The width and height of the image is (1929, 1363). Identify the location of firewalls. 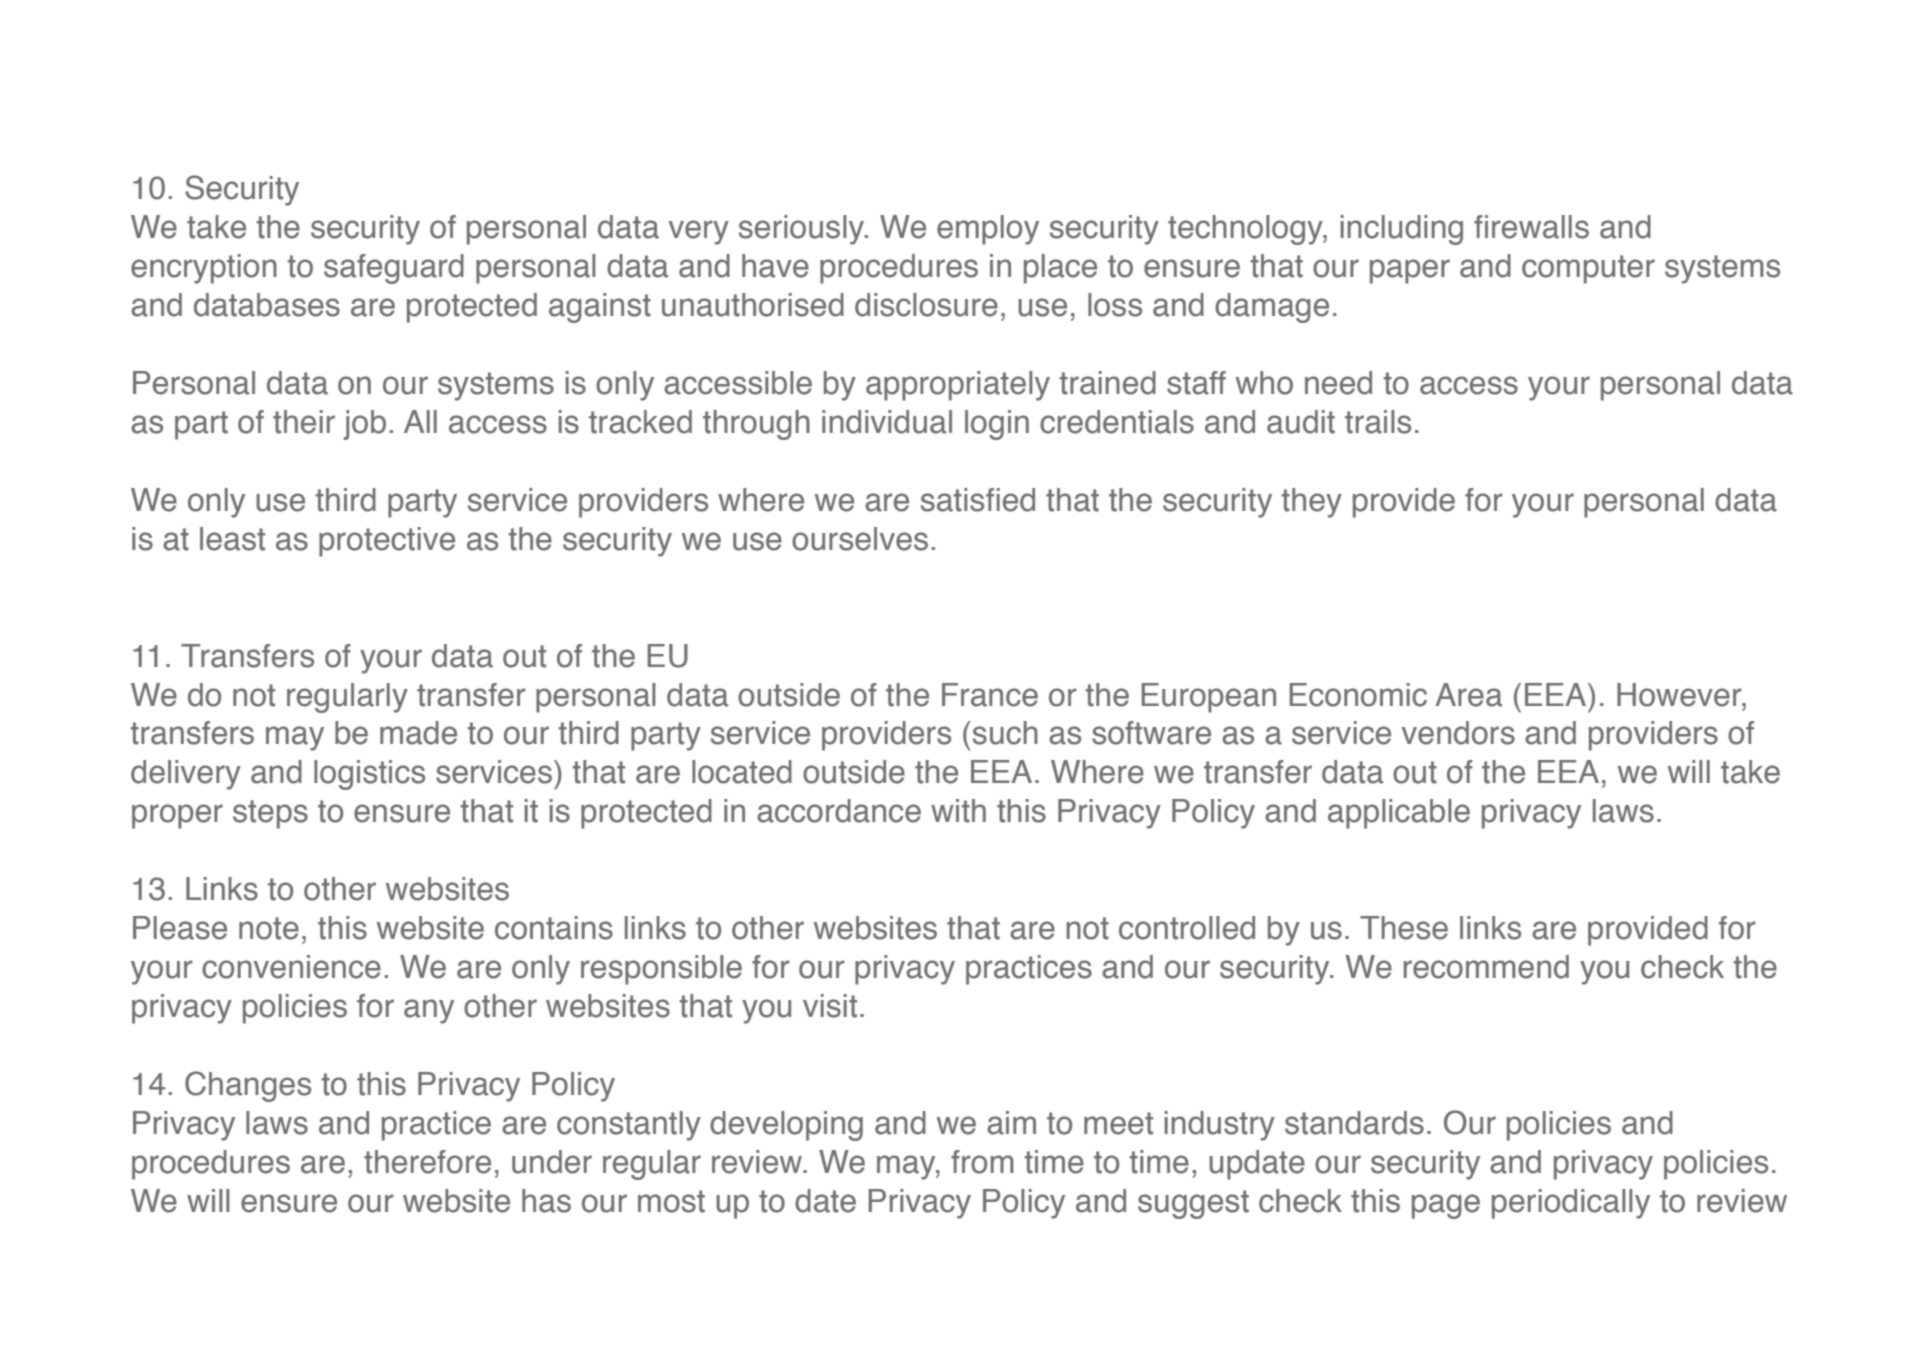
(1531, 227).
